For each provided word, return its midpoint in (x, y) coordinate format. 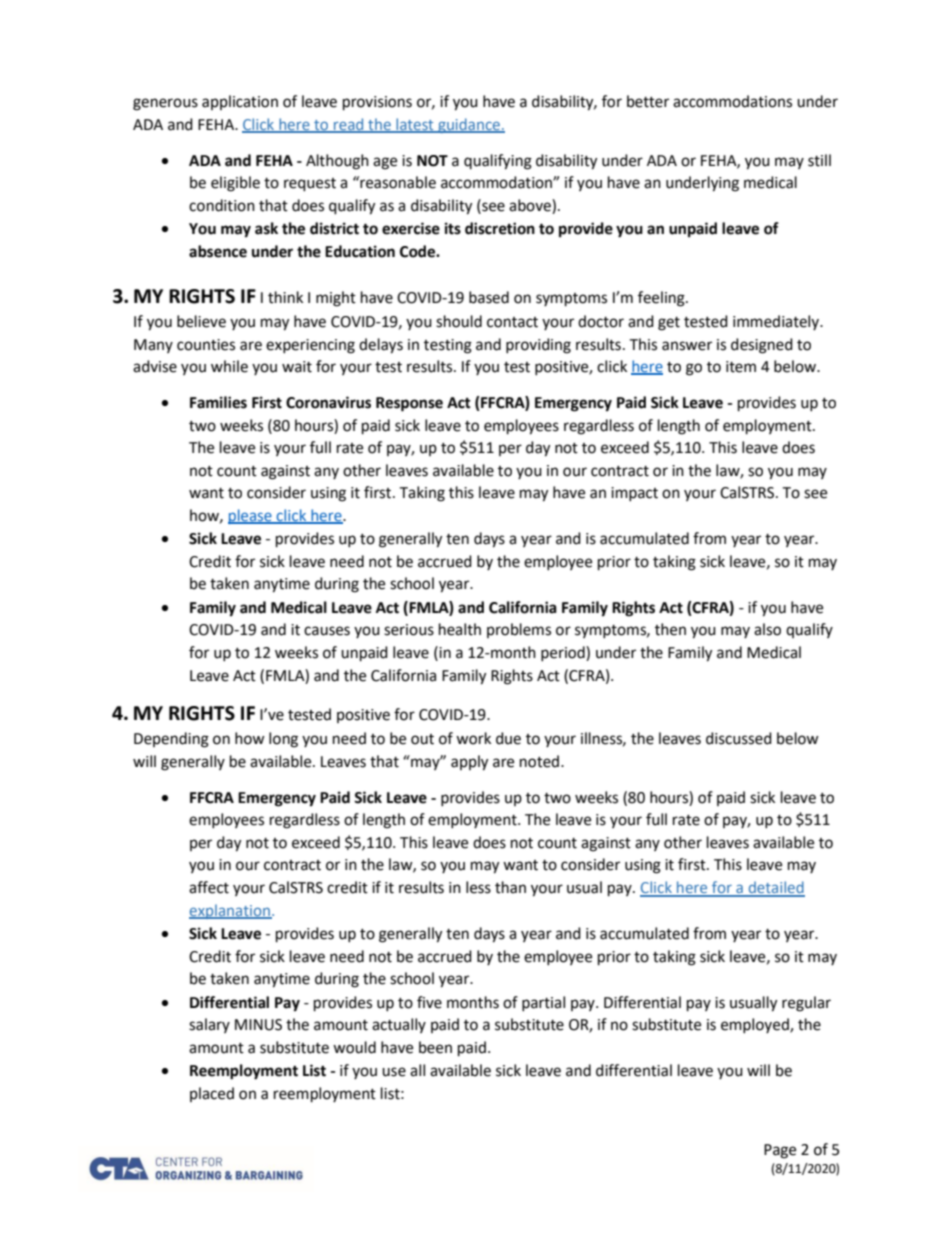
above (531, 206)
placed (212, 1094)
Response (409, 404)
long (283, 740)
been (435, 1047)
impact (634, 494)
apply (469, 763)
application (240, 102)
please (251, 516)
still (819, 160)
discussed (739, 738)
